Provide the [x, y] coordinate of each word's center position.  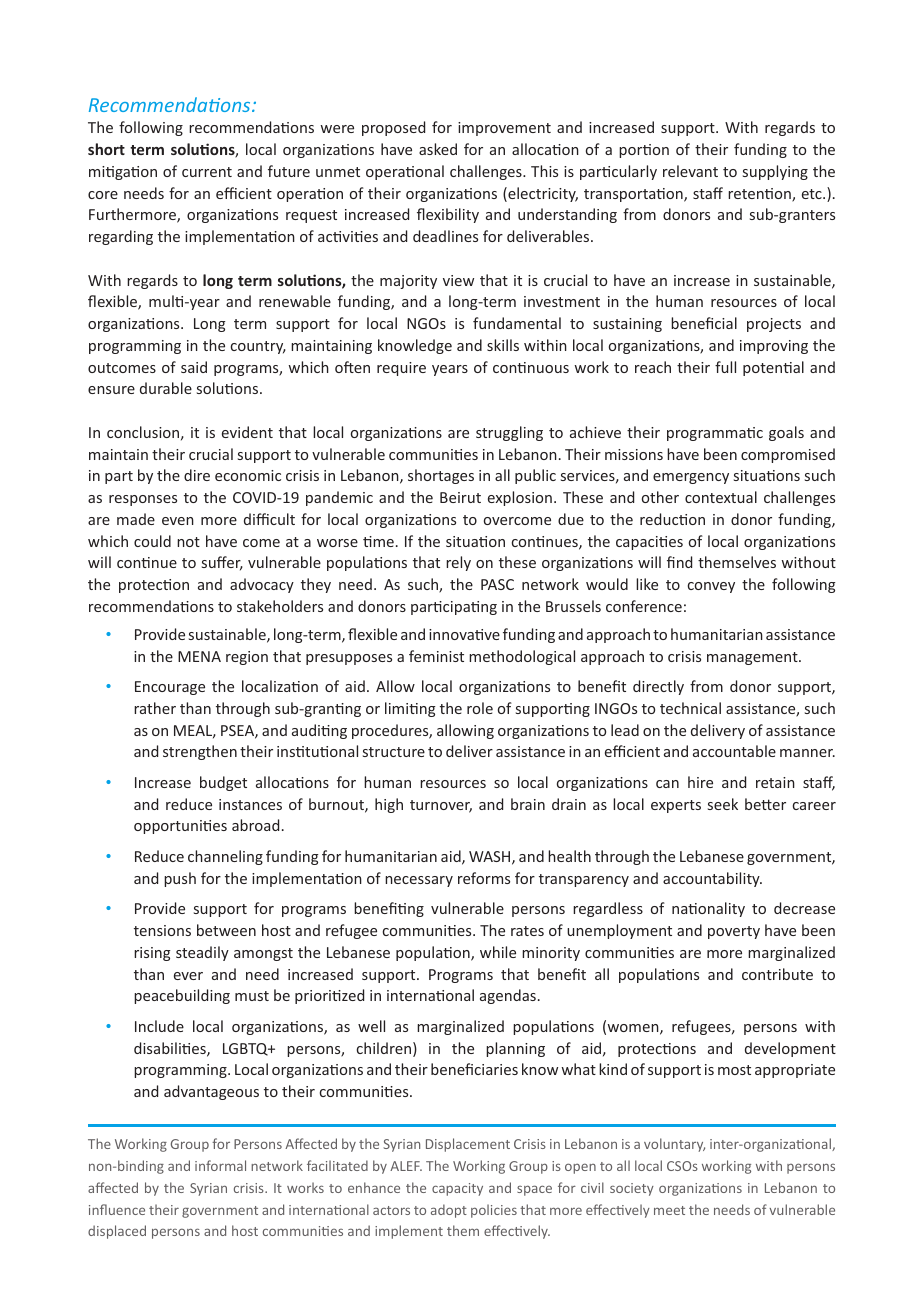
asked [438, 149]
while [498, 952]
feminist [436, 656]
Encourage [170, 688]
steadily [202, 953]
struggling [509, 433]
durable [166, 388]
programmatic [715, 434]
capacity [457, 1189]
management [753, 658]
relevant [690, 171]
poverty [734, 932]
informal [220, 1165]
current [207, 172]
